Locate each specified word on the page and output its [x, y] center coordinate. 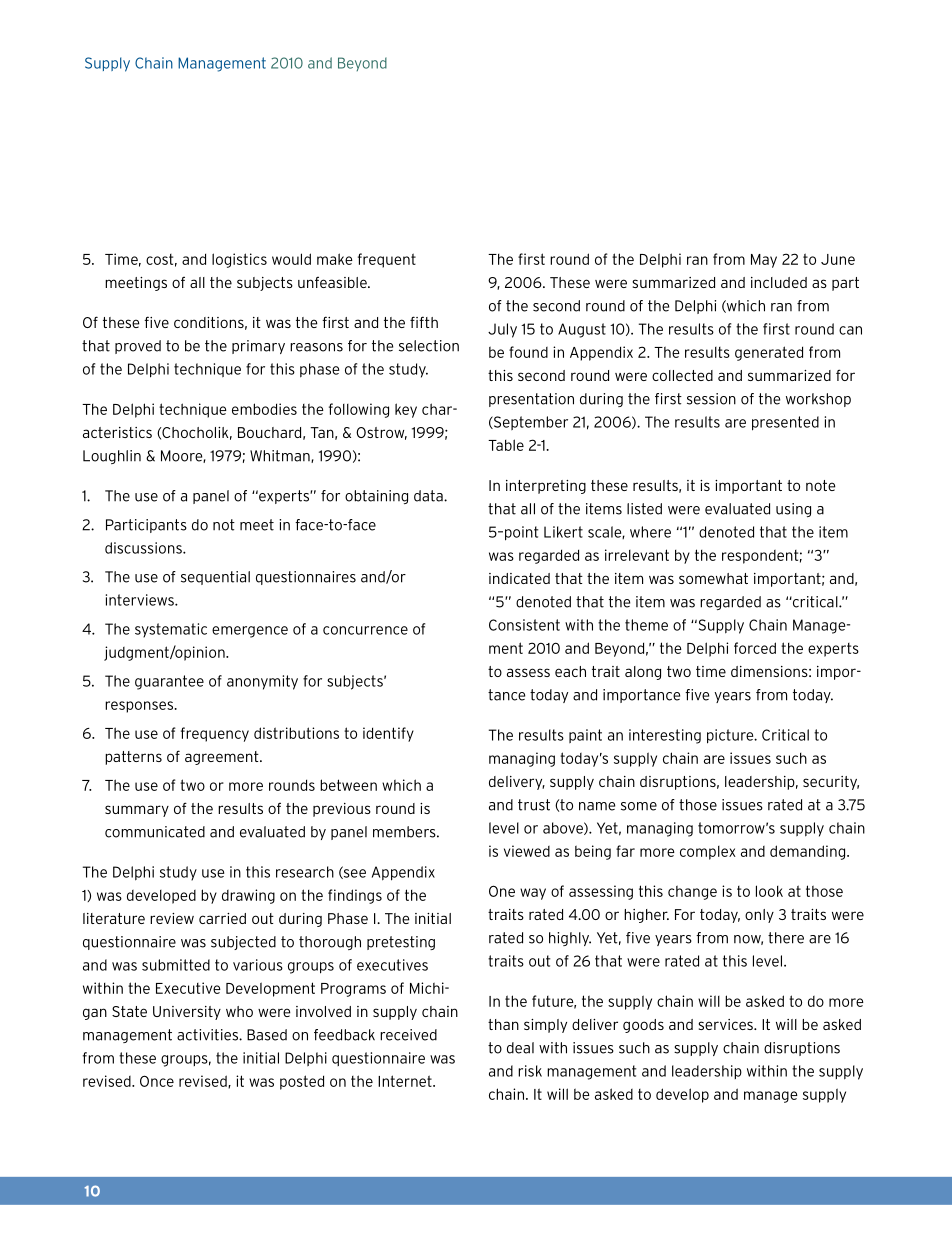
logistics [239, 260]
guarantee [169, 682]
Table [506, 445]
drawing [248, 896]
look [769, 891]
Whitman [281, 456]
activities [208, 1035]
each [570, 671]
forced [755, 648]
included [779, 282]
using [793, 510]
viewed [527, 851]
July [502, 330]
